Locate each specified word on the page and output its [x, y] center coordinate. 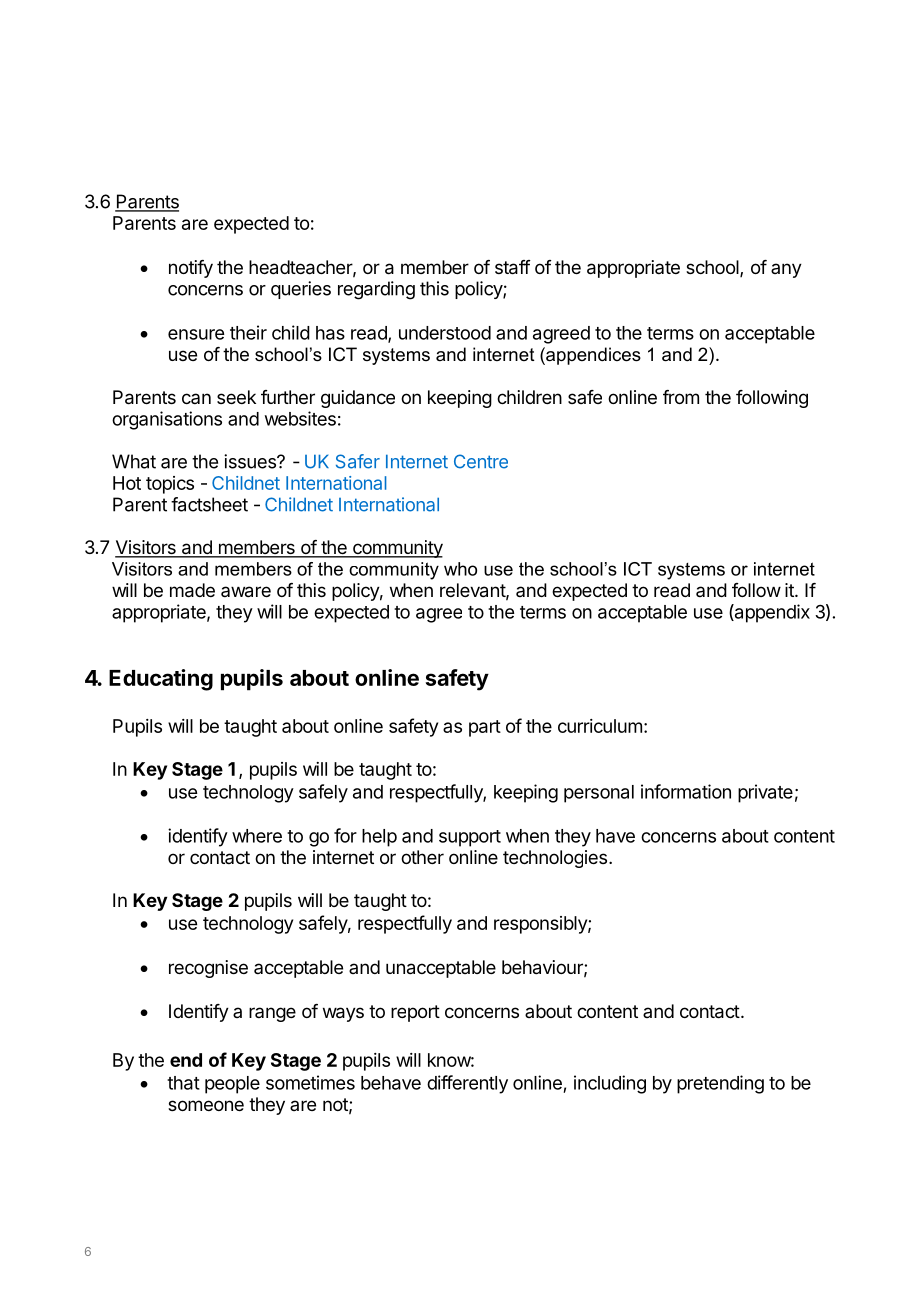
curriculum [600, 726]
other [422, 857]
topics [170, 485]
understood [445, 333]
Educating [161, 680]
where [257, 836]
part [485, 728]
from [681, 397]
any [786, 270]
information [686, 791]
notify [191, 269]
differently [467, 1084]
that [183, 1083]
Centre [481, 461]
